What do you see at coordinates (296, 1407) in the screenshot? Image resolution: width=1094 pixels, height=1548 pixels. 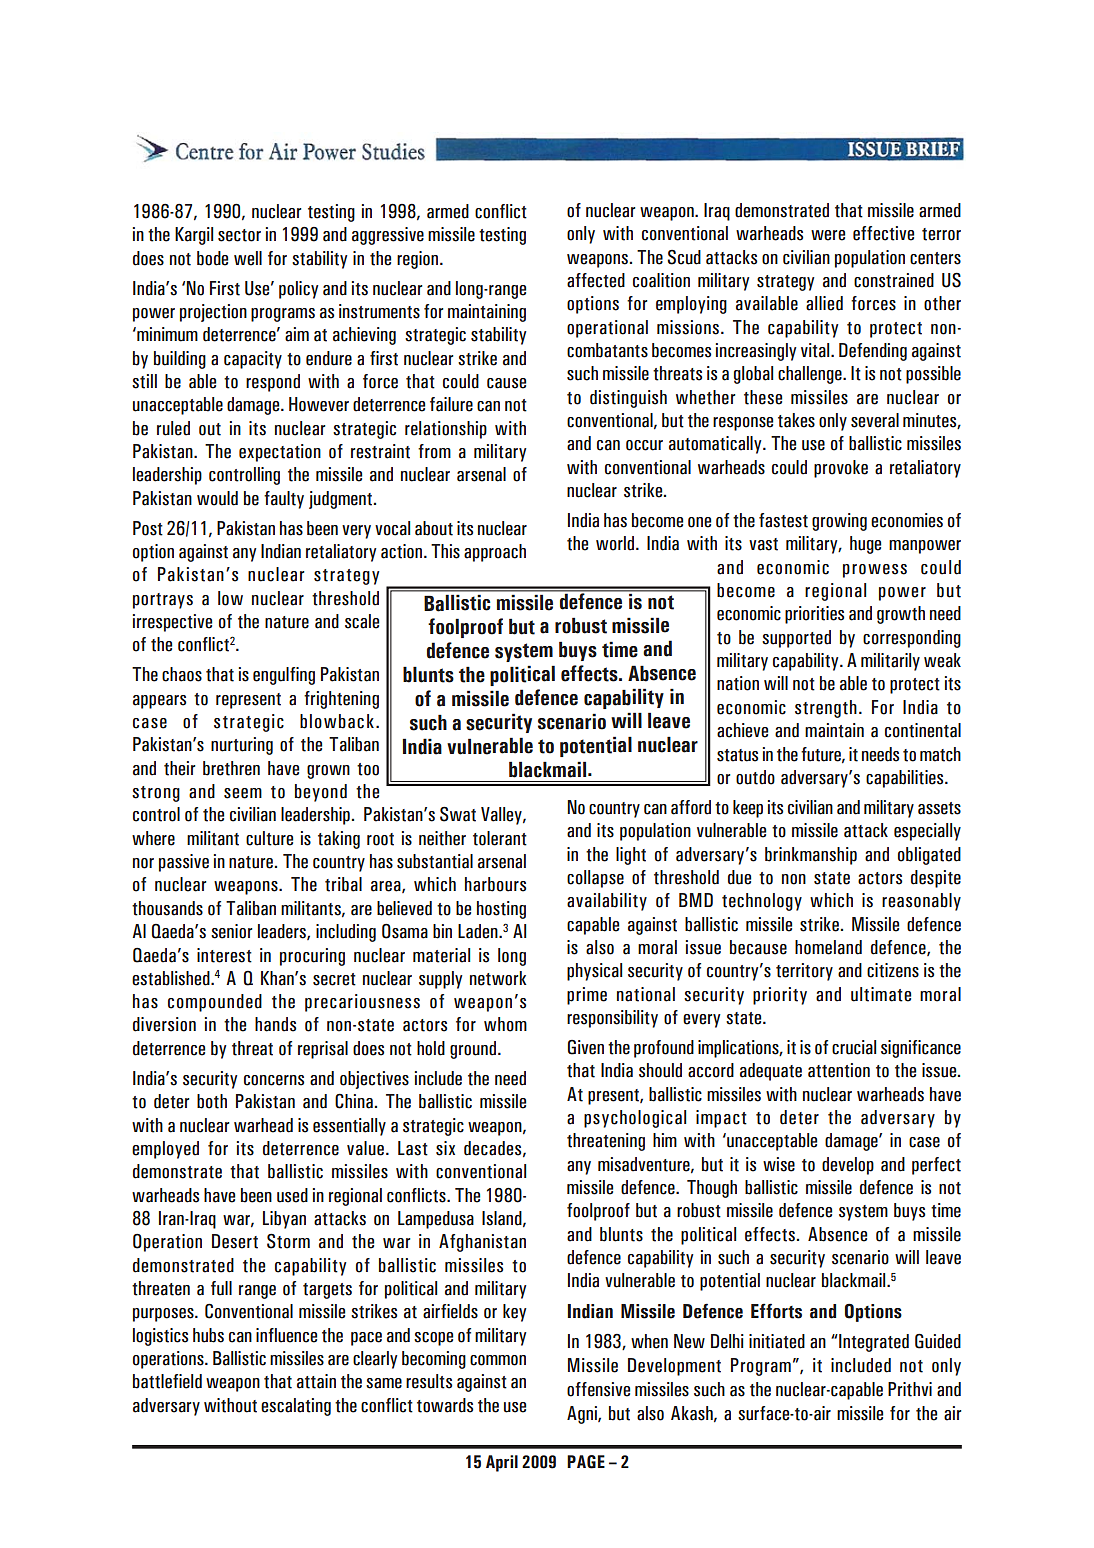 I see `escalating` at bounding box center [296, 1407].
